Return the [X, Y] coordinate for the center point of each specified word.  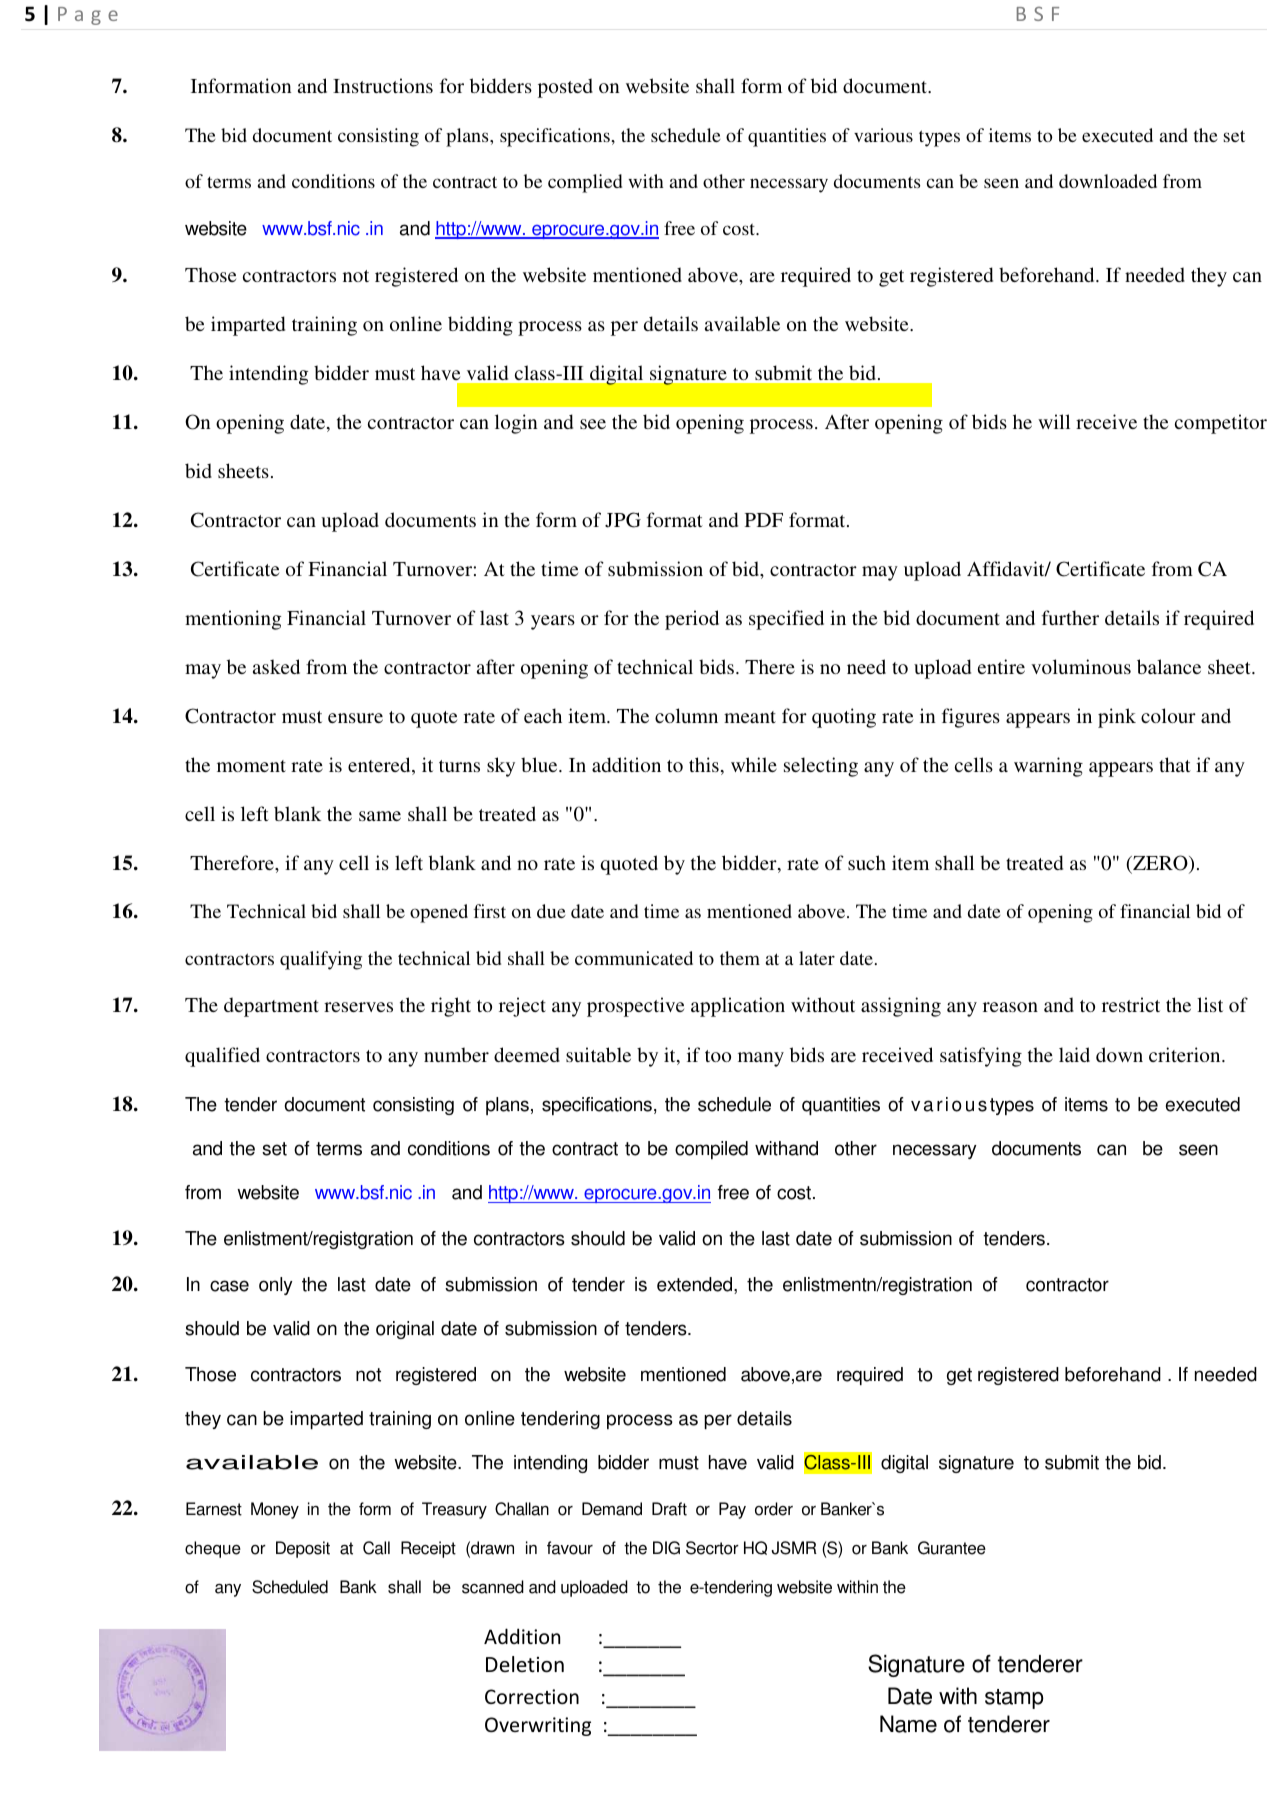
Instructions [383, 85]
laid [1074, 1054]
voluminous [1081, 666]
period [692, 620]
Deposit [303, 1549]
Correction [532, 1696]
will [1054, 421]
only [276, 1286]
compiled [711, 1150]
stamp [1014, 1699]
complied [585, 183]
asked [276, 666]
